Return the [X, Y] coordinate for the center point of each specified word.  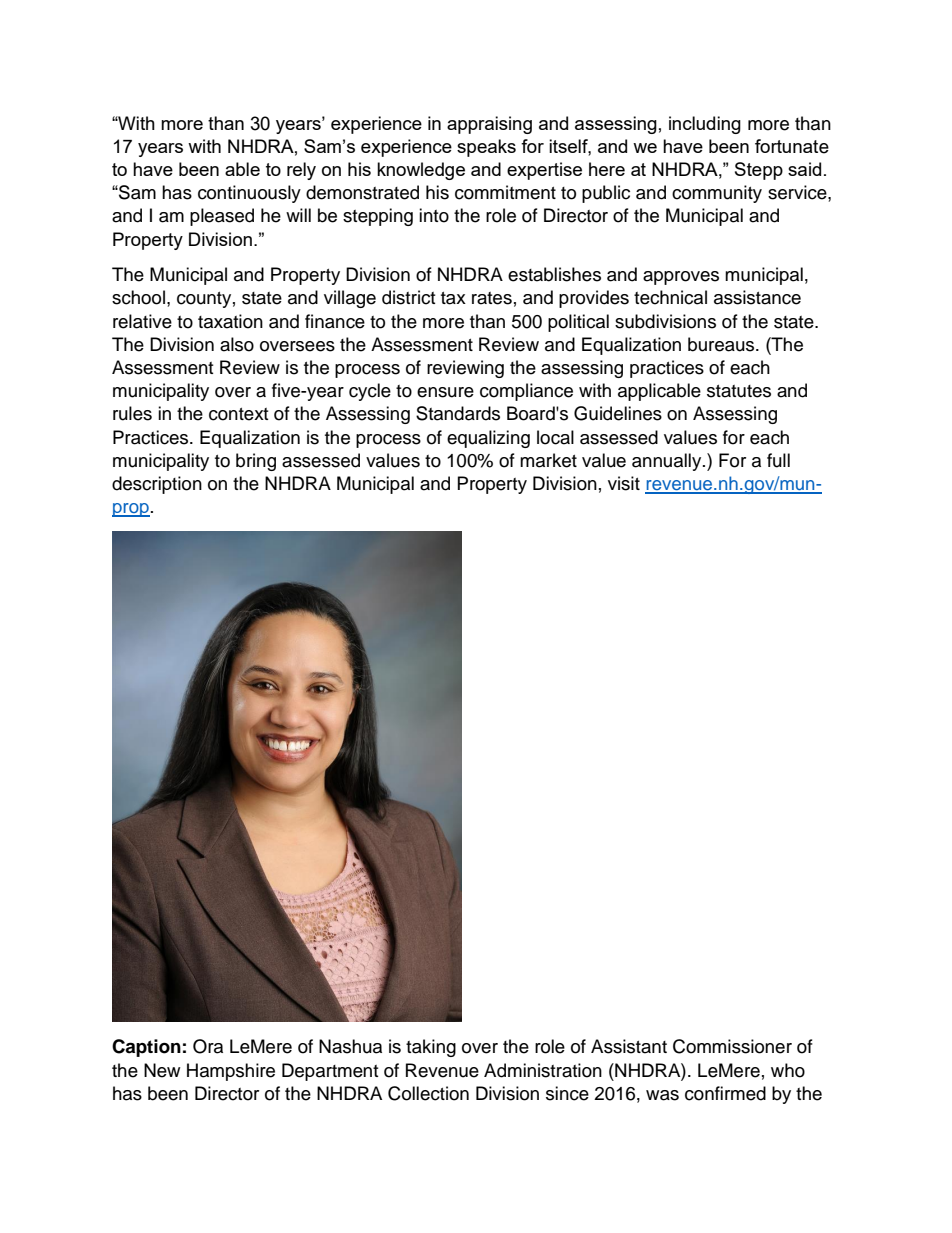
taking [431, 1048]
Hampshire [231, 1072]
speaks [486, 148]
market [548, 460]
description [157, 485]
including [705, 125]
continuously [249, 194]
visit [624, 483]
